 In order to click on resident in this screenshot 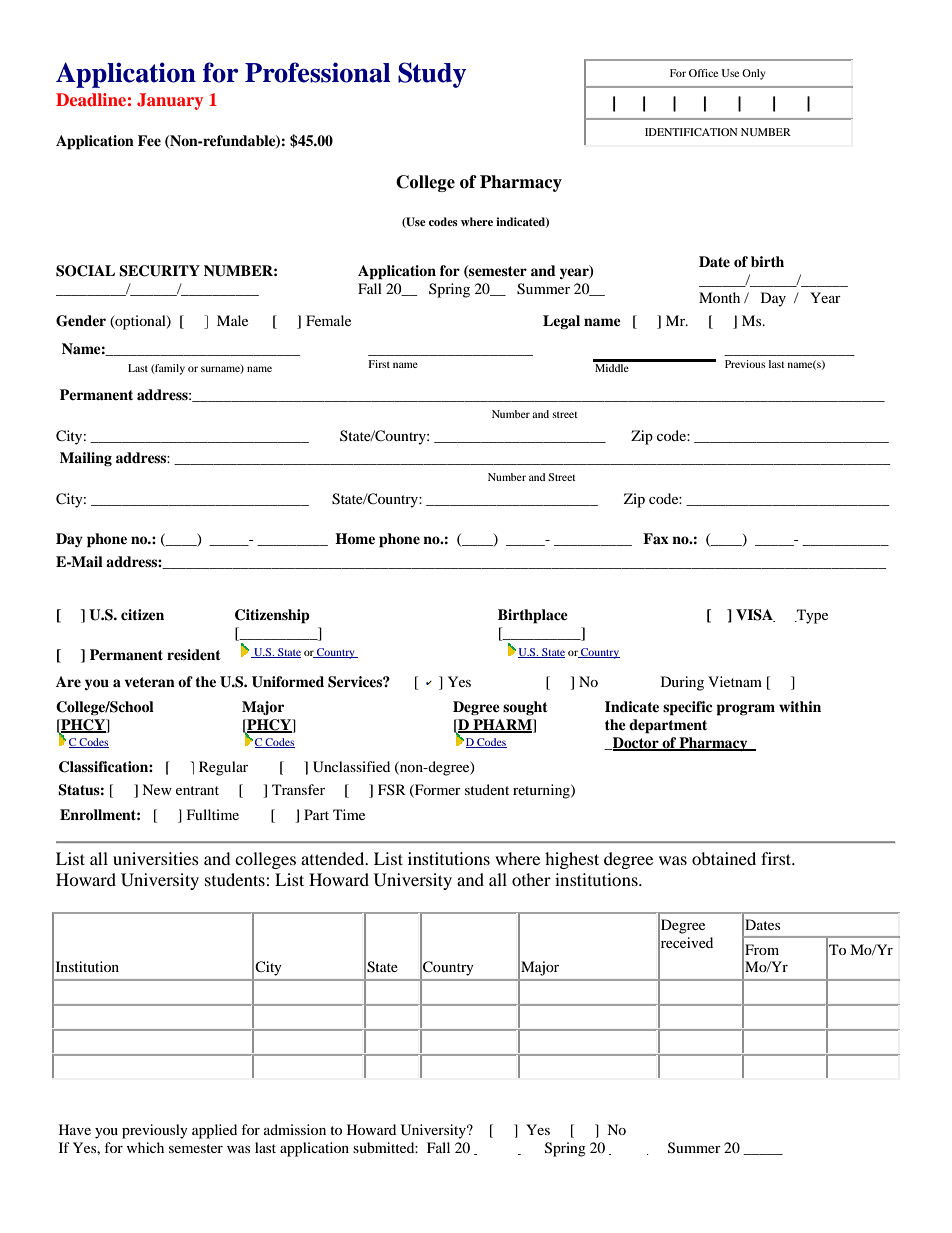, I will do `click(194, 654)`.
